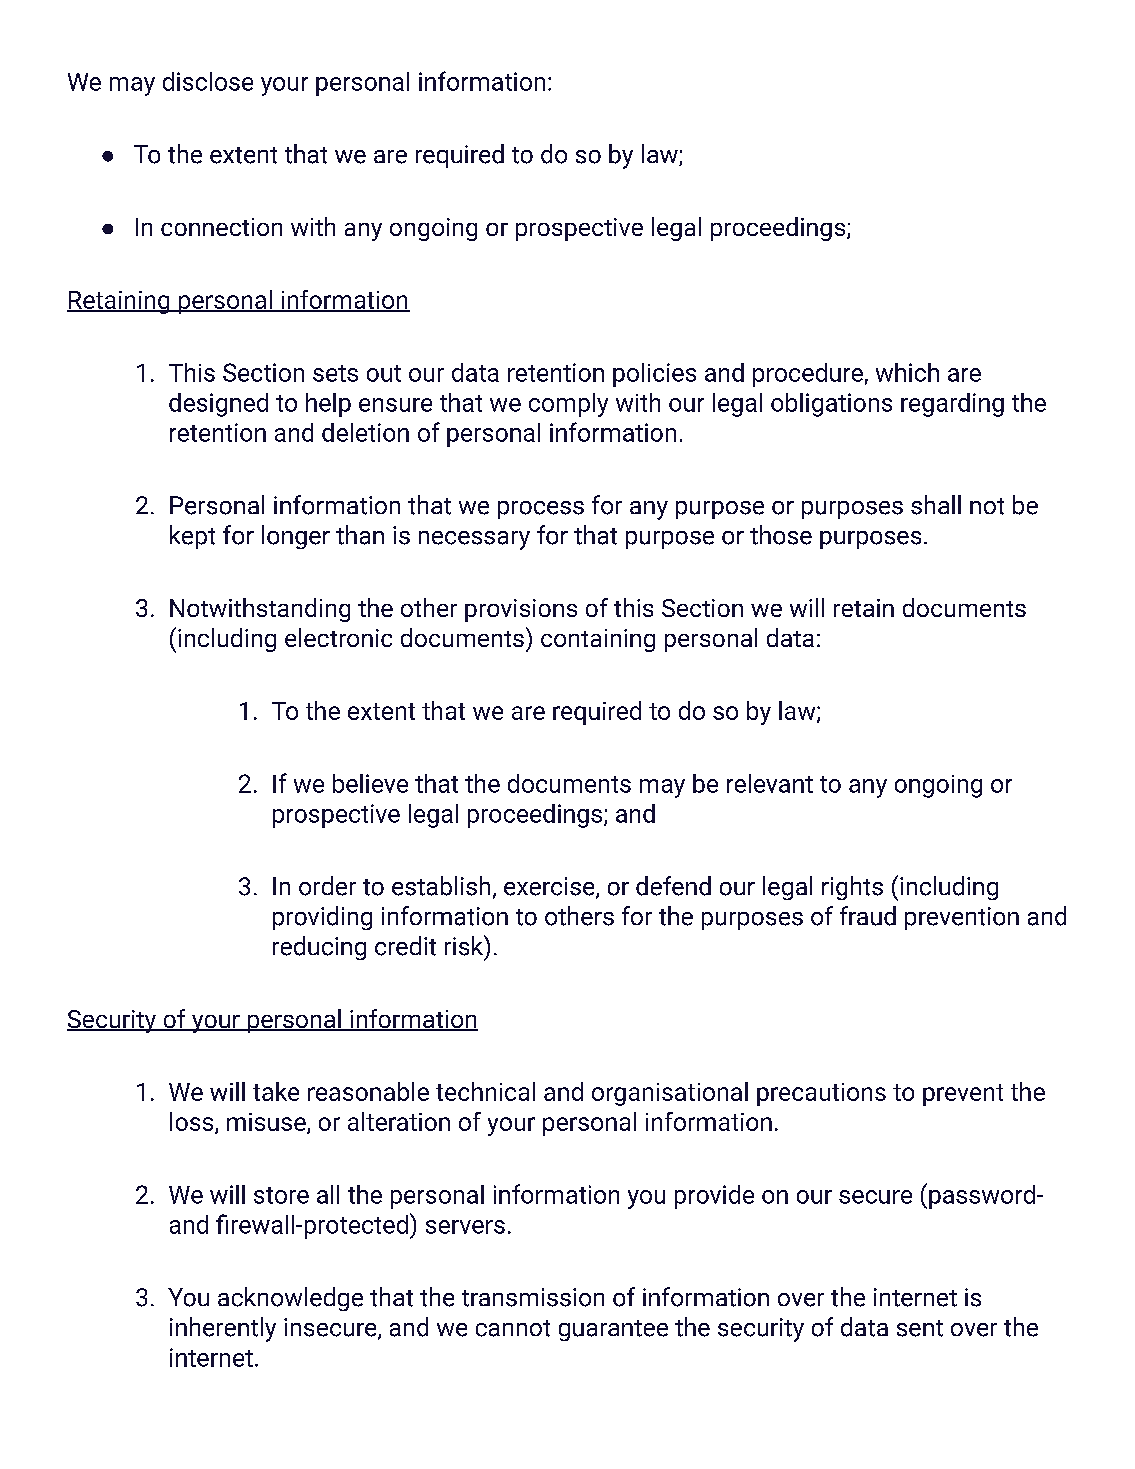  What do you see at coordinates (208, 81) in the screenshot?
I see `disclose` at bounding box center [208, 81].
